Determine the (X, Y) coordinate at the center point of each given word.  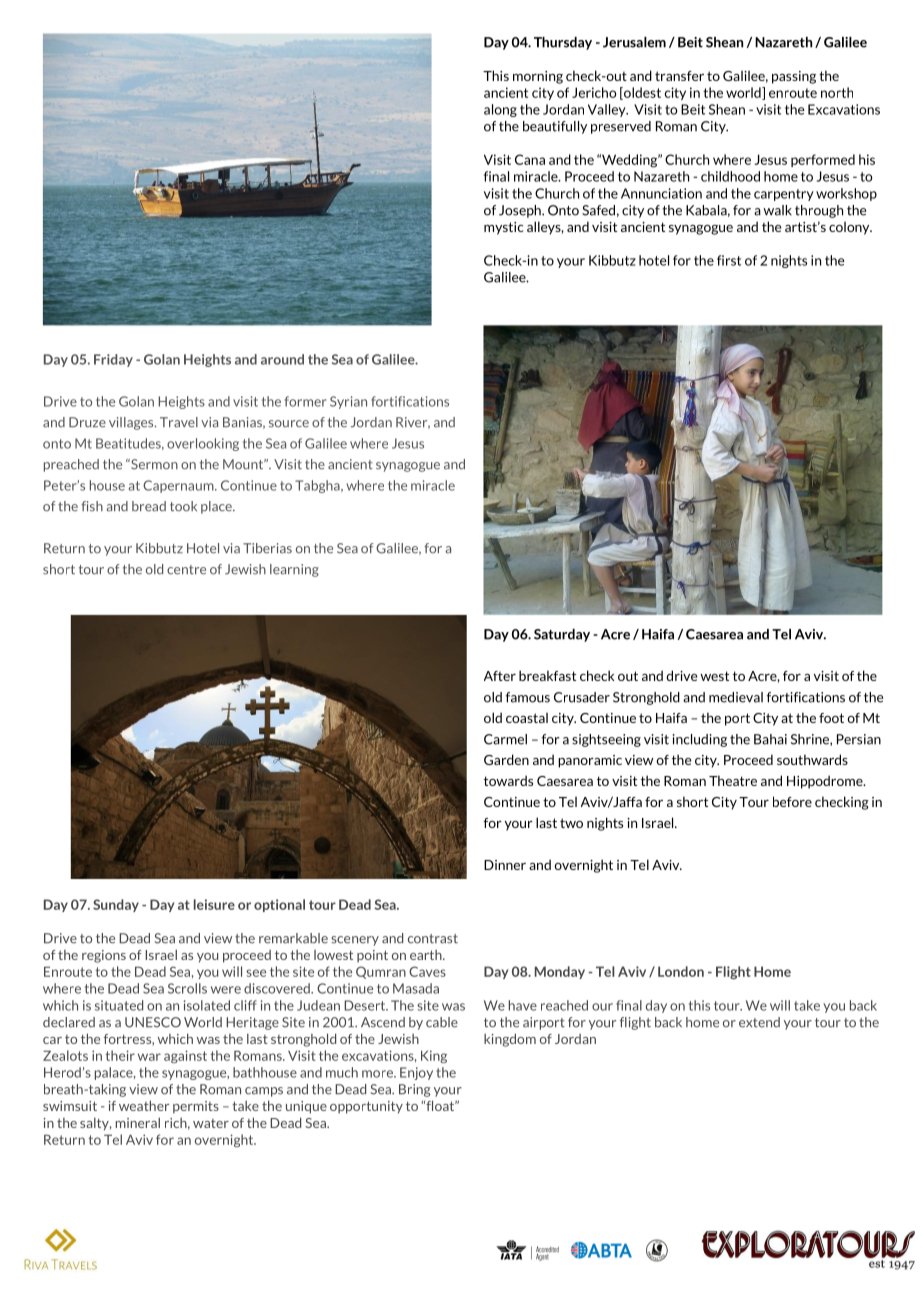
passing (794, 77)
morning (538, 77)
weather (144, 1105)
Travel (179, 422)
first (729, 260)
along (500, 110)
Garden (506, 759)
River (413, 423)
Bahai (770, 739)
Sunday (116, 905)
